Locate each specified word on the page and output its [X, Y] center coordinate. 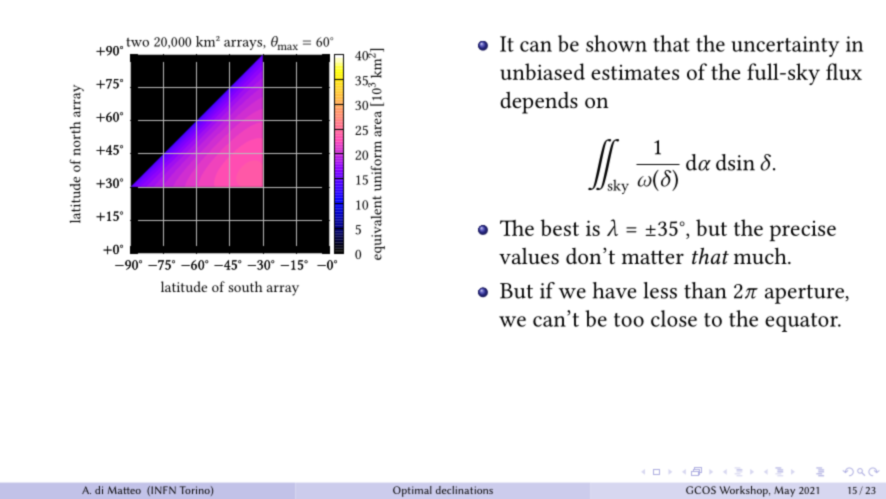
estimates [635, 72]
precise [803, 231]
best [560, 227]
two [137, 42]
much [761, 255]
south [245, 286]
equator [802, 322]
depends [539, 103]
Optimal [412, 491]
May [784, 491]
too [629, 320]
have [614, 290]
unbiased [542, 71]
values [529, 256]
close [674, 318]
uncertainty [785, 46]
